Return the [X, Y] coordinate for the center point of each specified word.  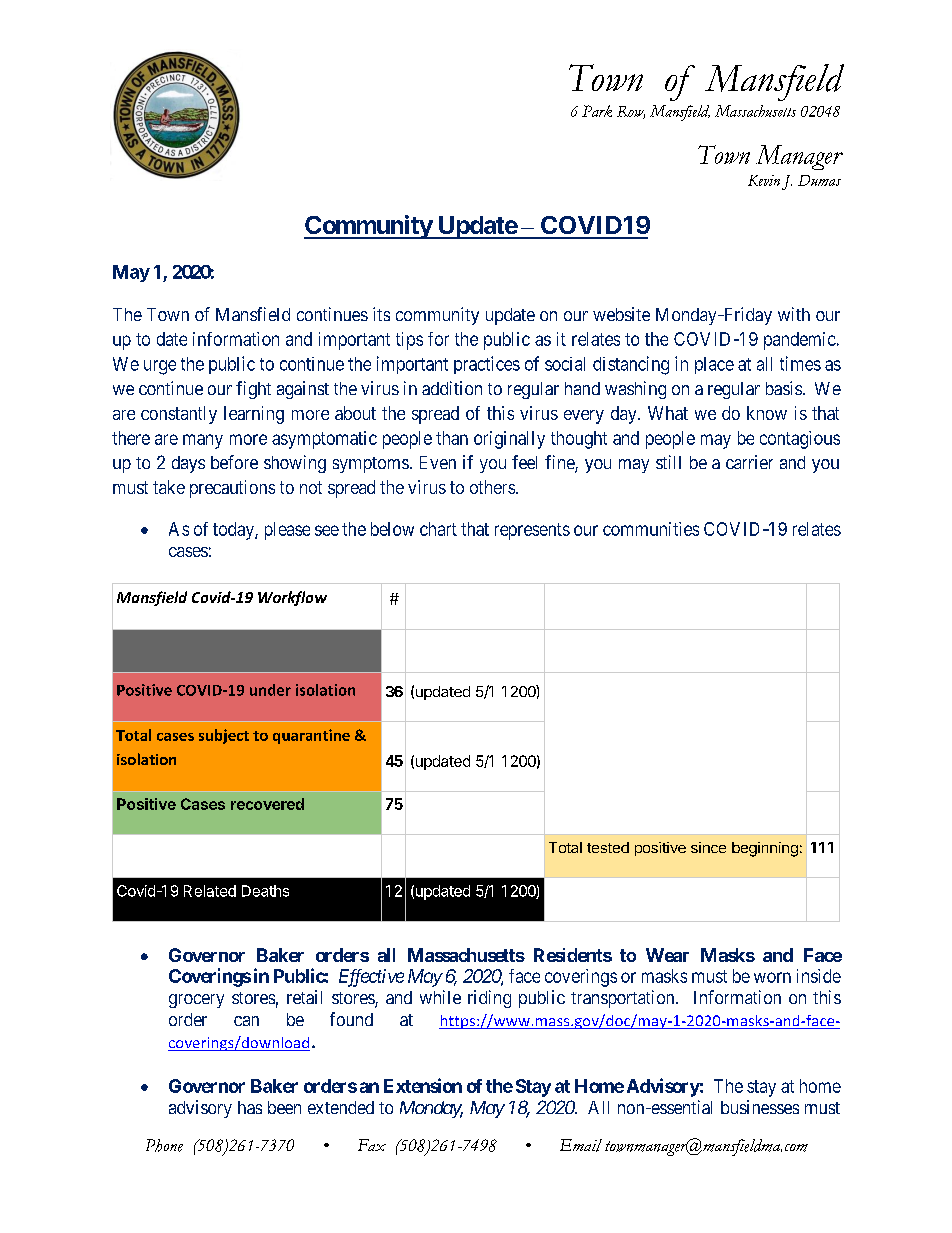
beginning [765, 849]
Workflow [292, 598]
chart [438, 529]
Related [210, 891]
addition [452, 388]
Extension [423, 1085]
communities [651, 529]
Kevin [764, 180]
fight [253, 390]
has [250, 1107]
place [714, 365]
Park [597, 111]
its [381, 314]
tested [608, 847]
